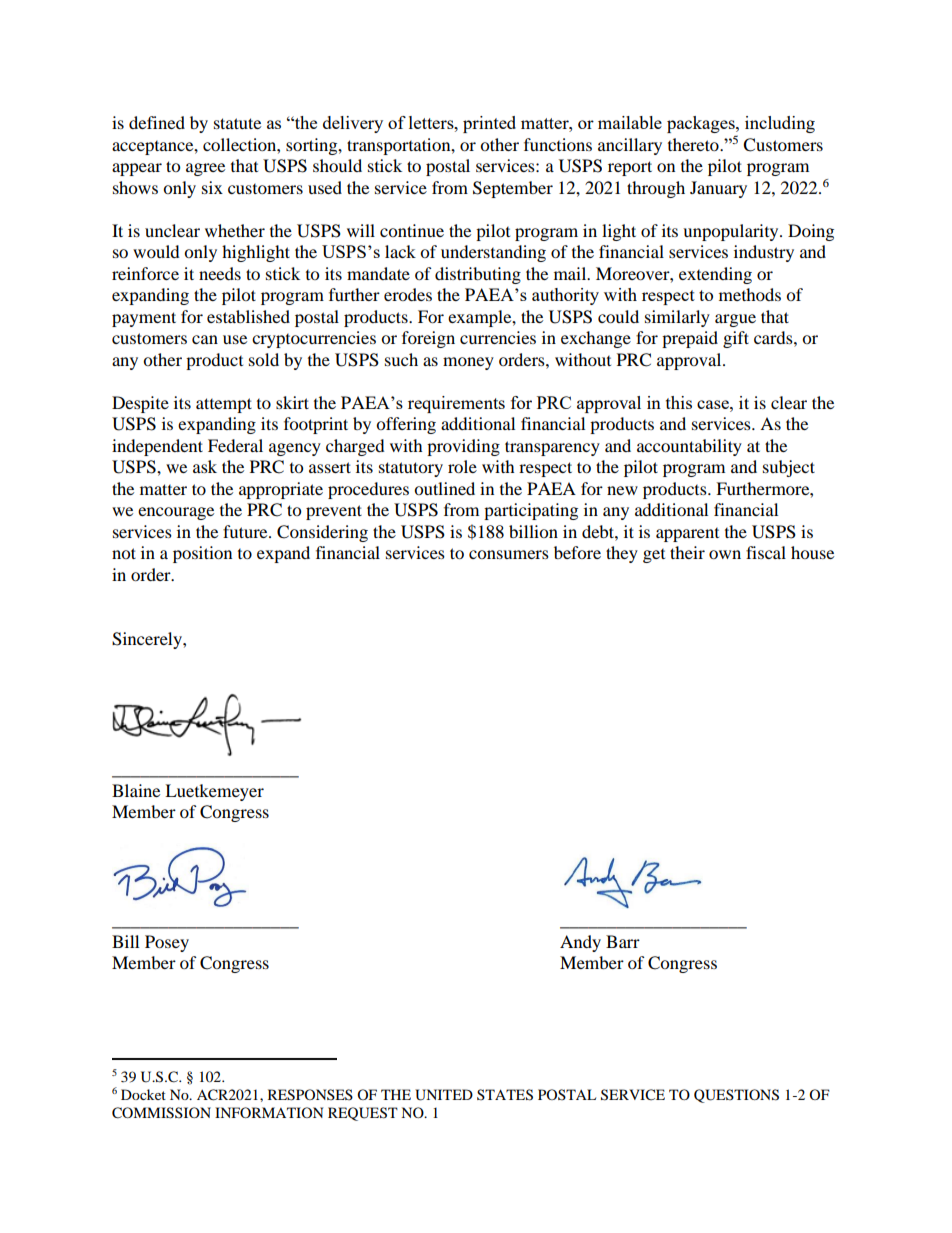  I want to click on UNITED, so click(444, 1095).
